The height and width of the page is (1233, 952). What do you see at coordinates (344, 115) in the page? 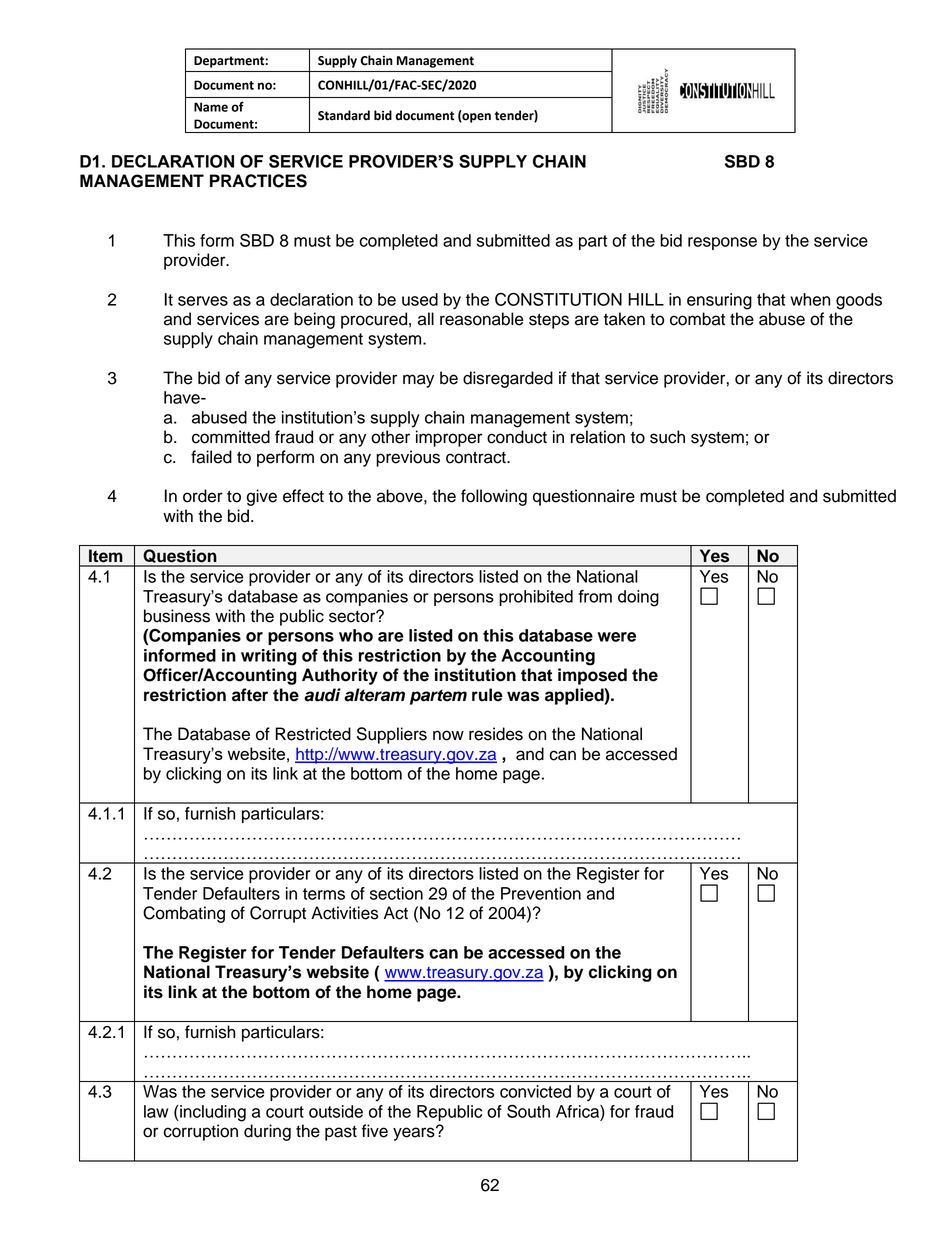
I see `Standard` at bounding box center [344, 115].
